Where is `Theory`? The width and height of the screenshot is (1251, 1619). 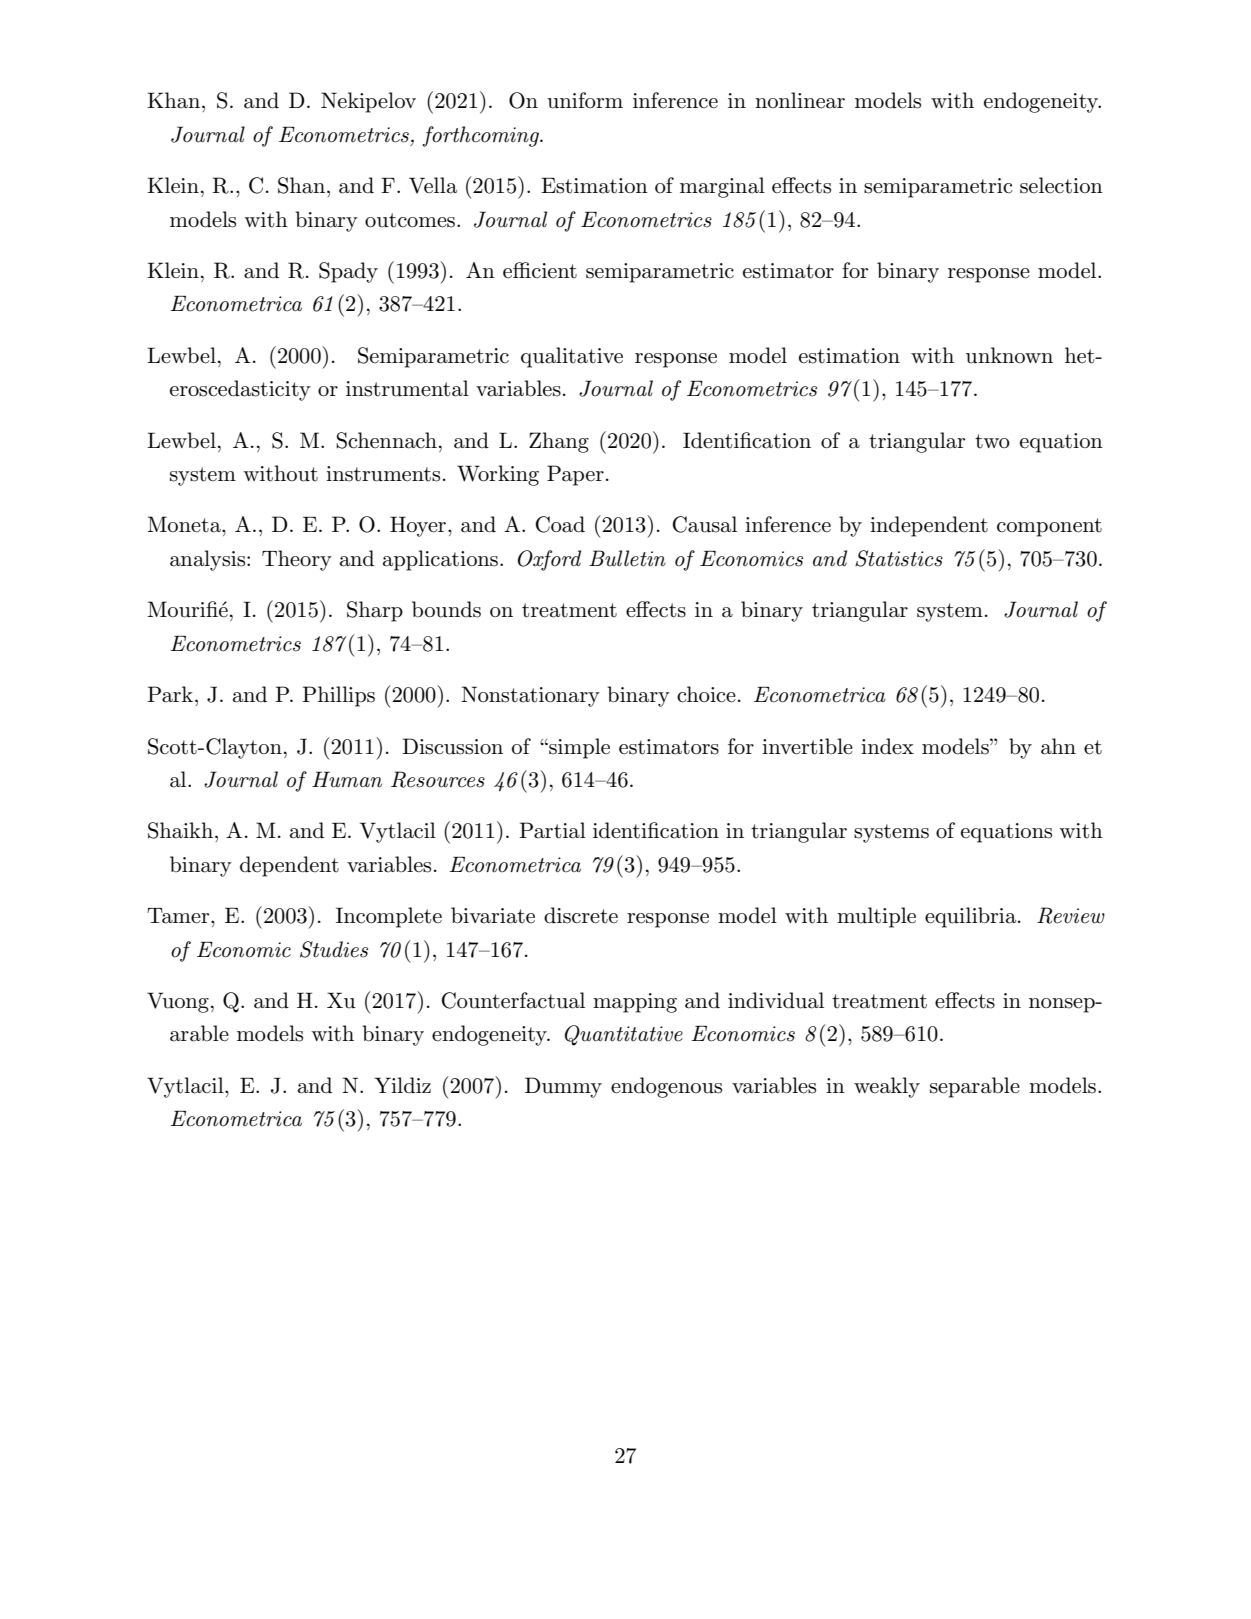
Theory is located at coordinates (297, 560).
